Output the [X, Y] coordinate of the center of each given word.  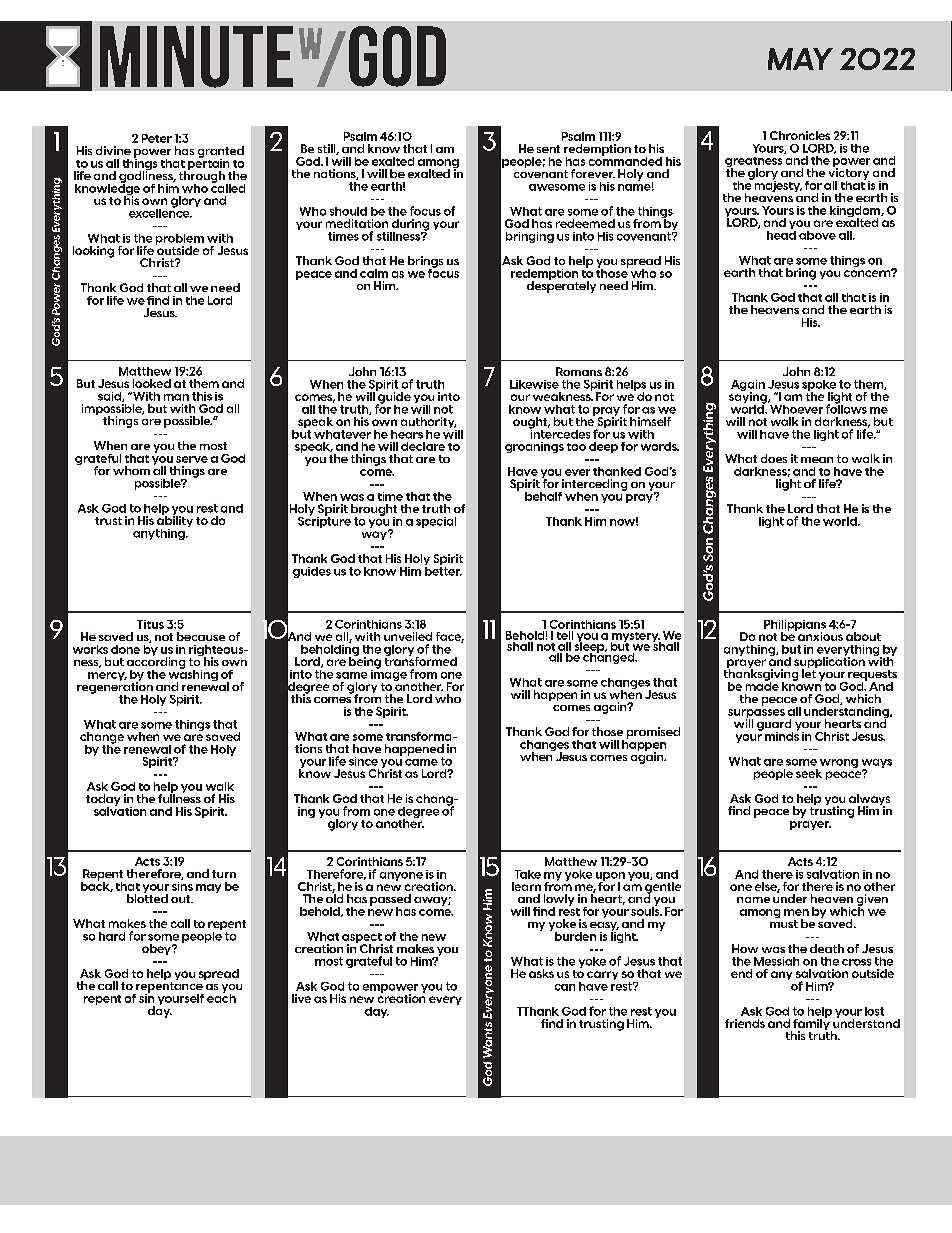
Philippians [795, 626]
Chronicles [800, 135]
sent [548, 149]
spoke [819, 386]
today [103, 801]
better [443, 570]
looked [152, 383]
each [221, 997]
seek [809, 773]
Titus [150, 624]
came [421, 762]
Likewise [534, 384]
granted [221, 153]
